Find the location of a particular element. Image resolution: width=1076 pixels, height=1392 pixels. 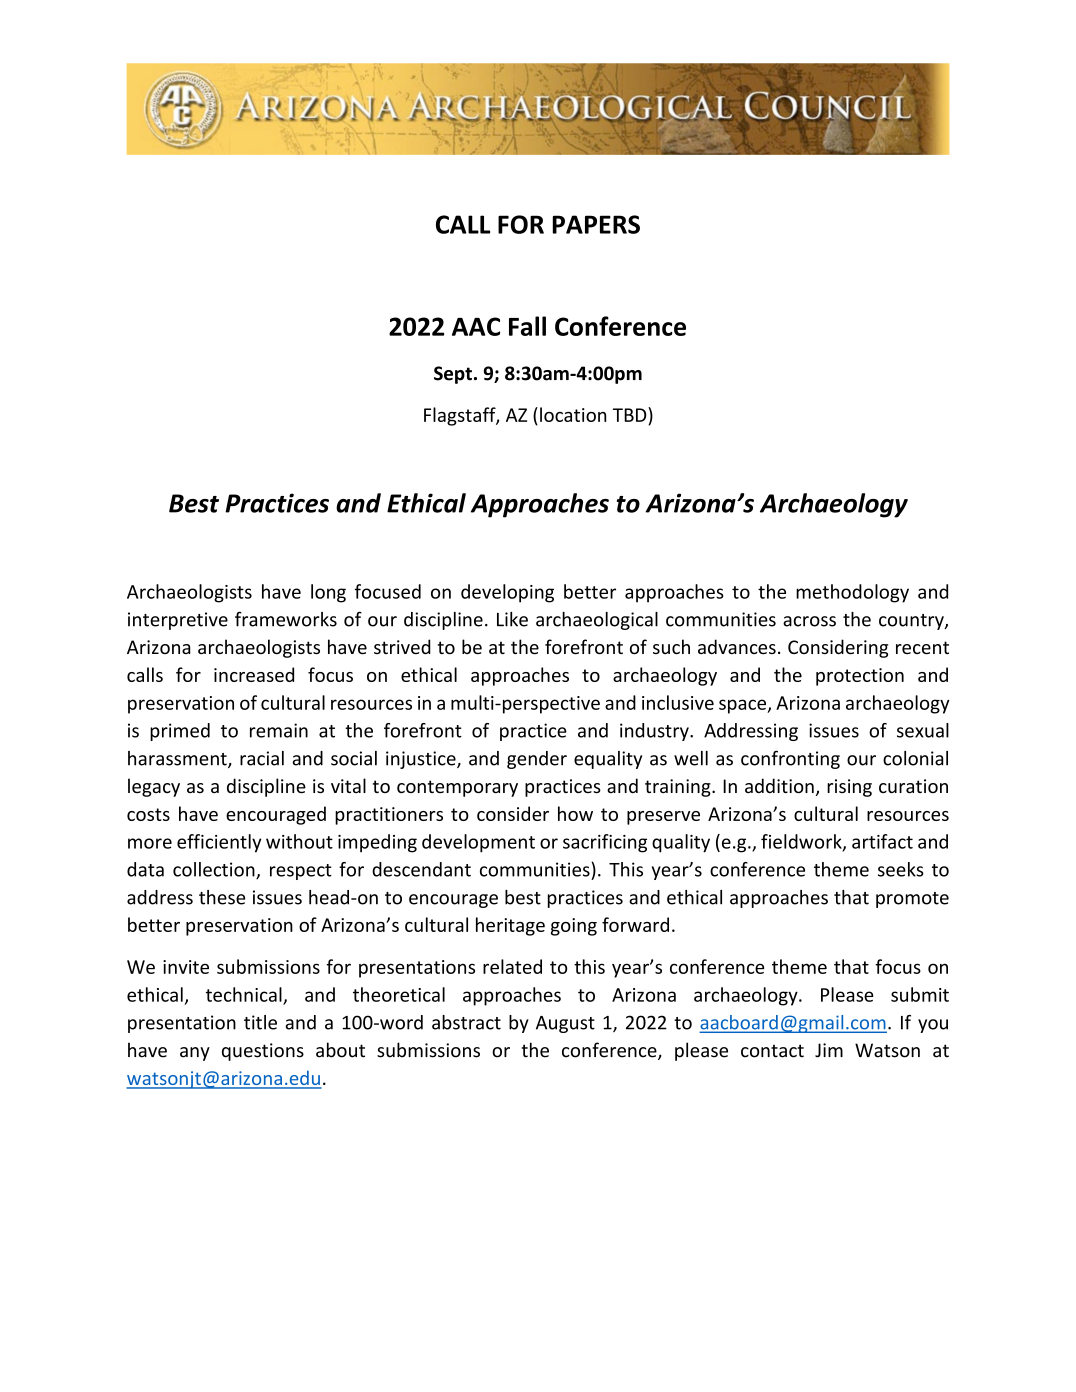

developing is located at coordinates (507, 593).
